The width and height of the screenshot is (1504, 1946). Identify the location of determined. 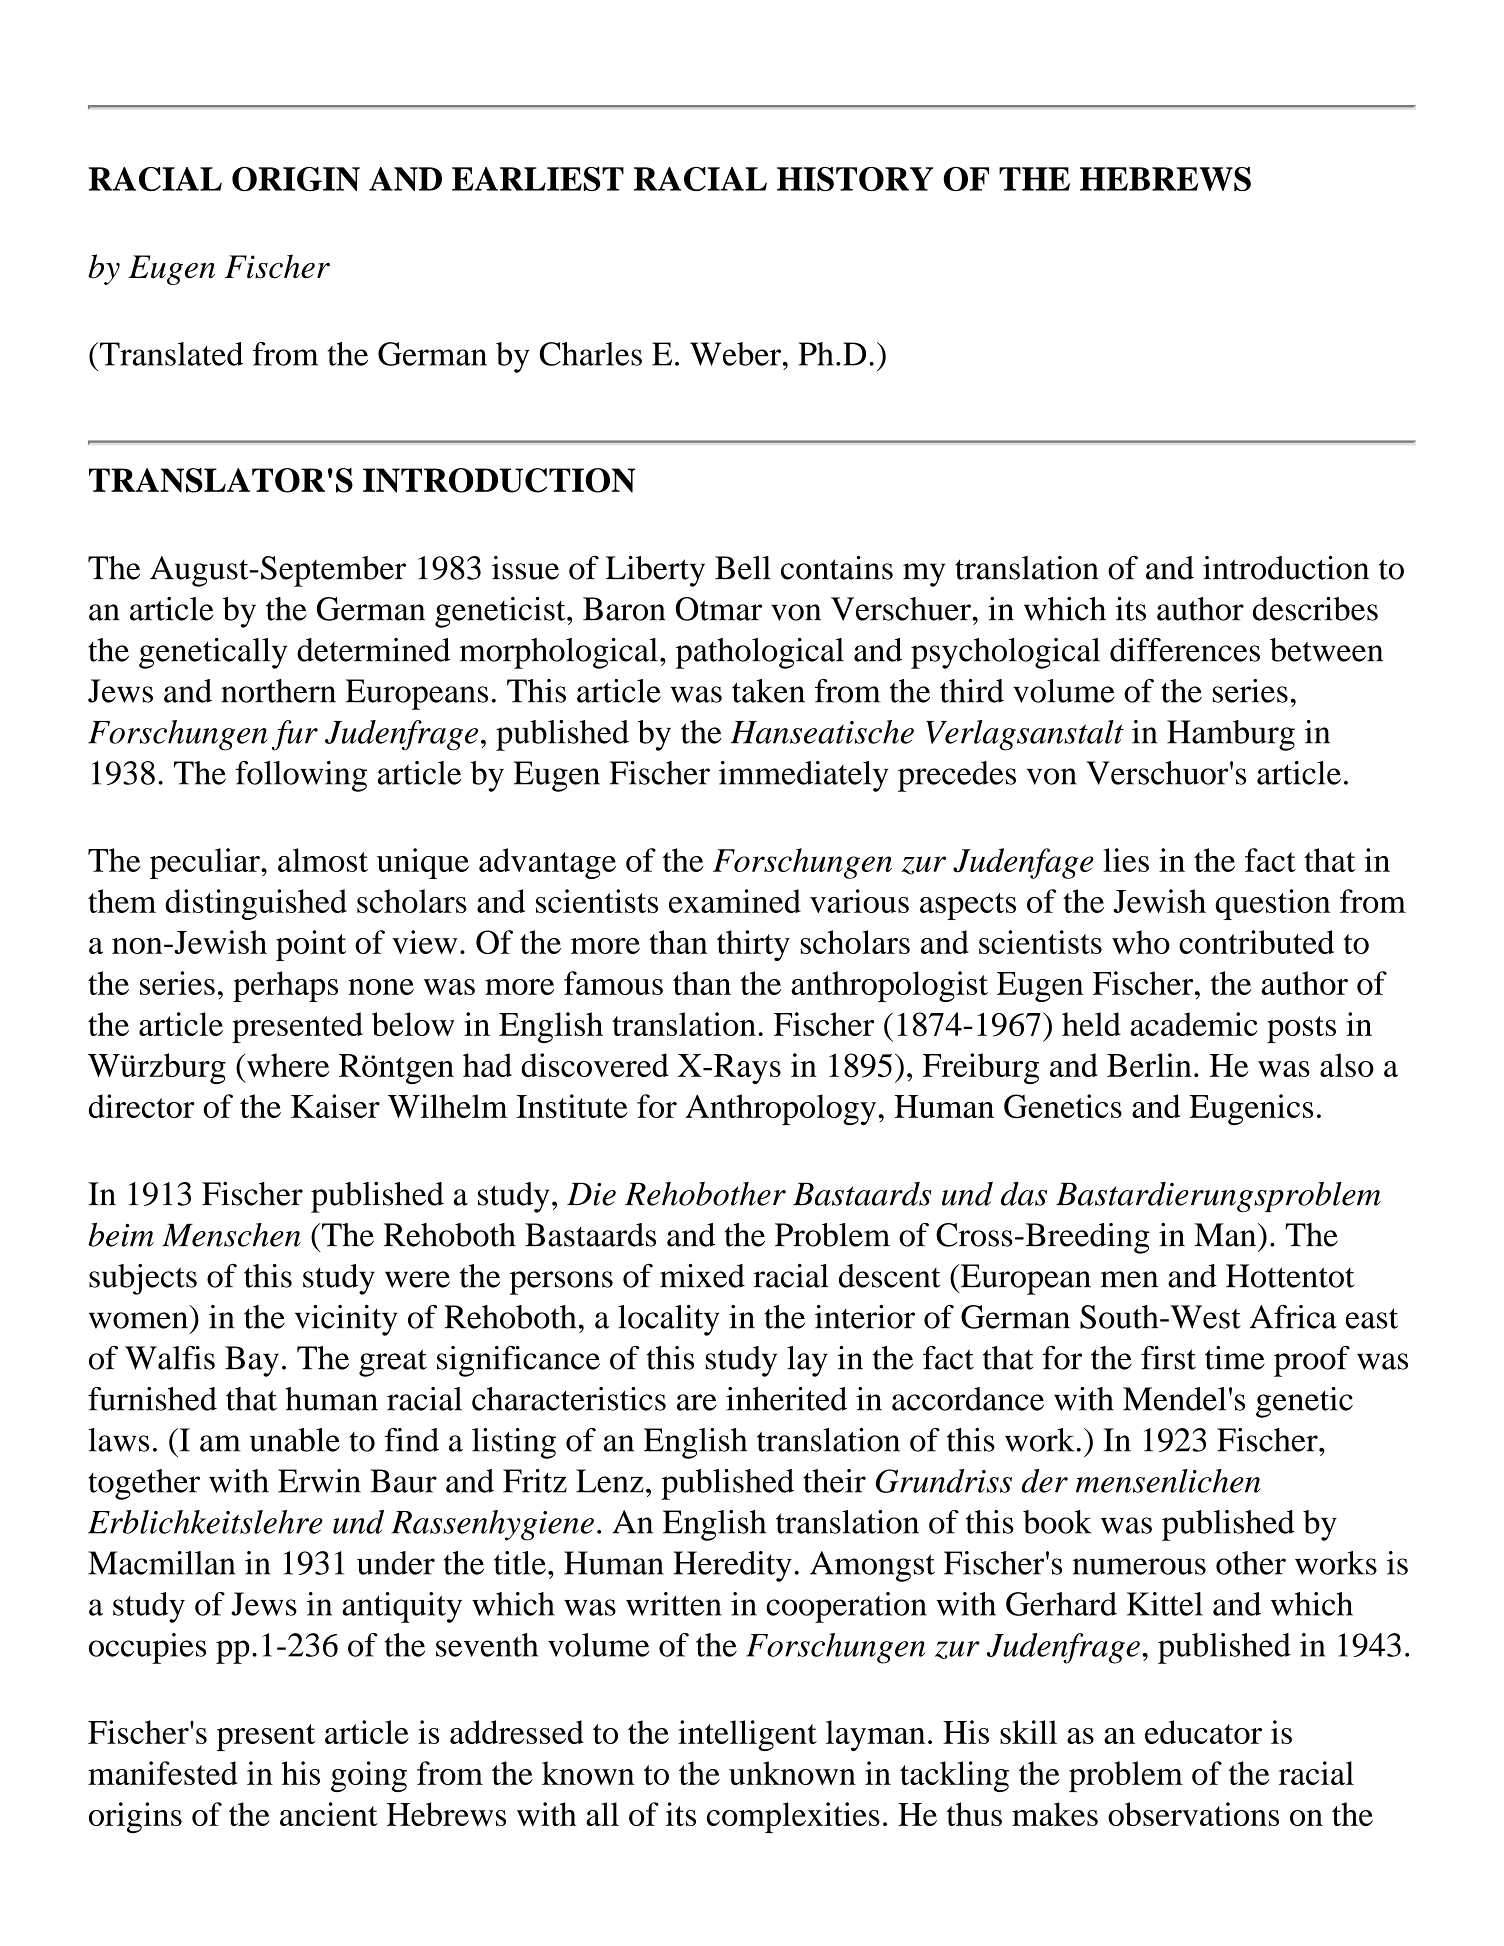
(373, 650).
